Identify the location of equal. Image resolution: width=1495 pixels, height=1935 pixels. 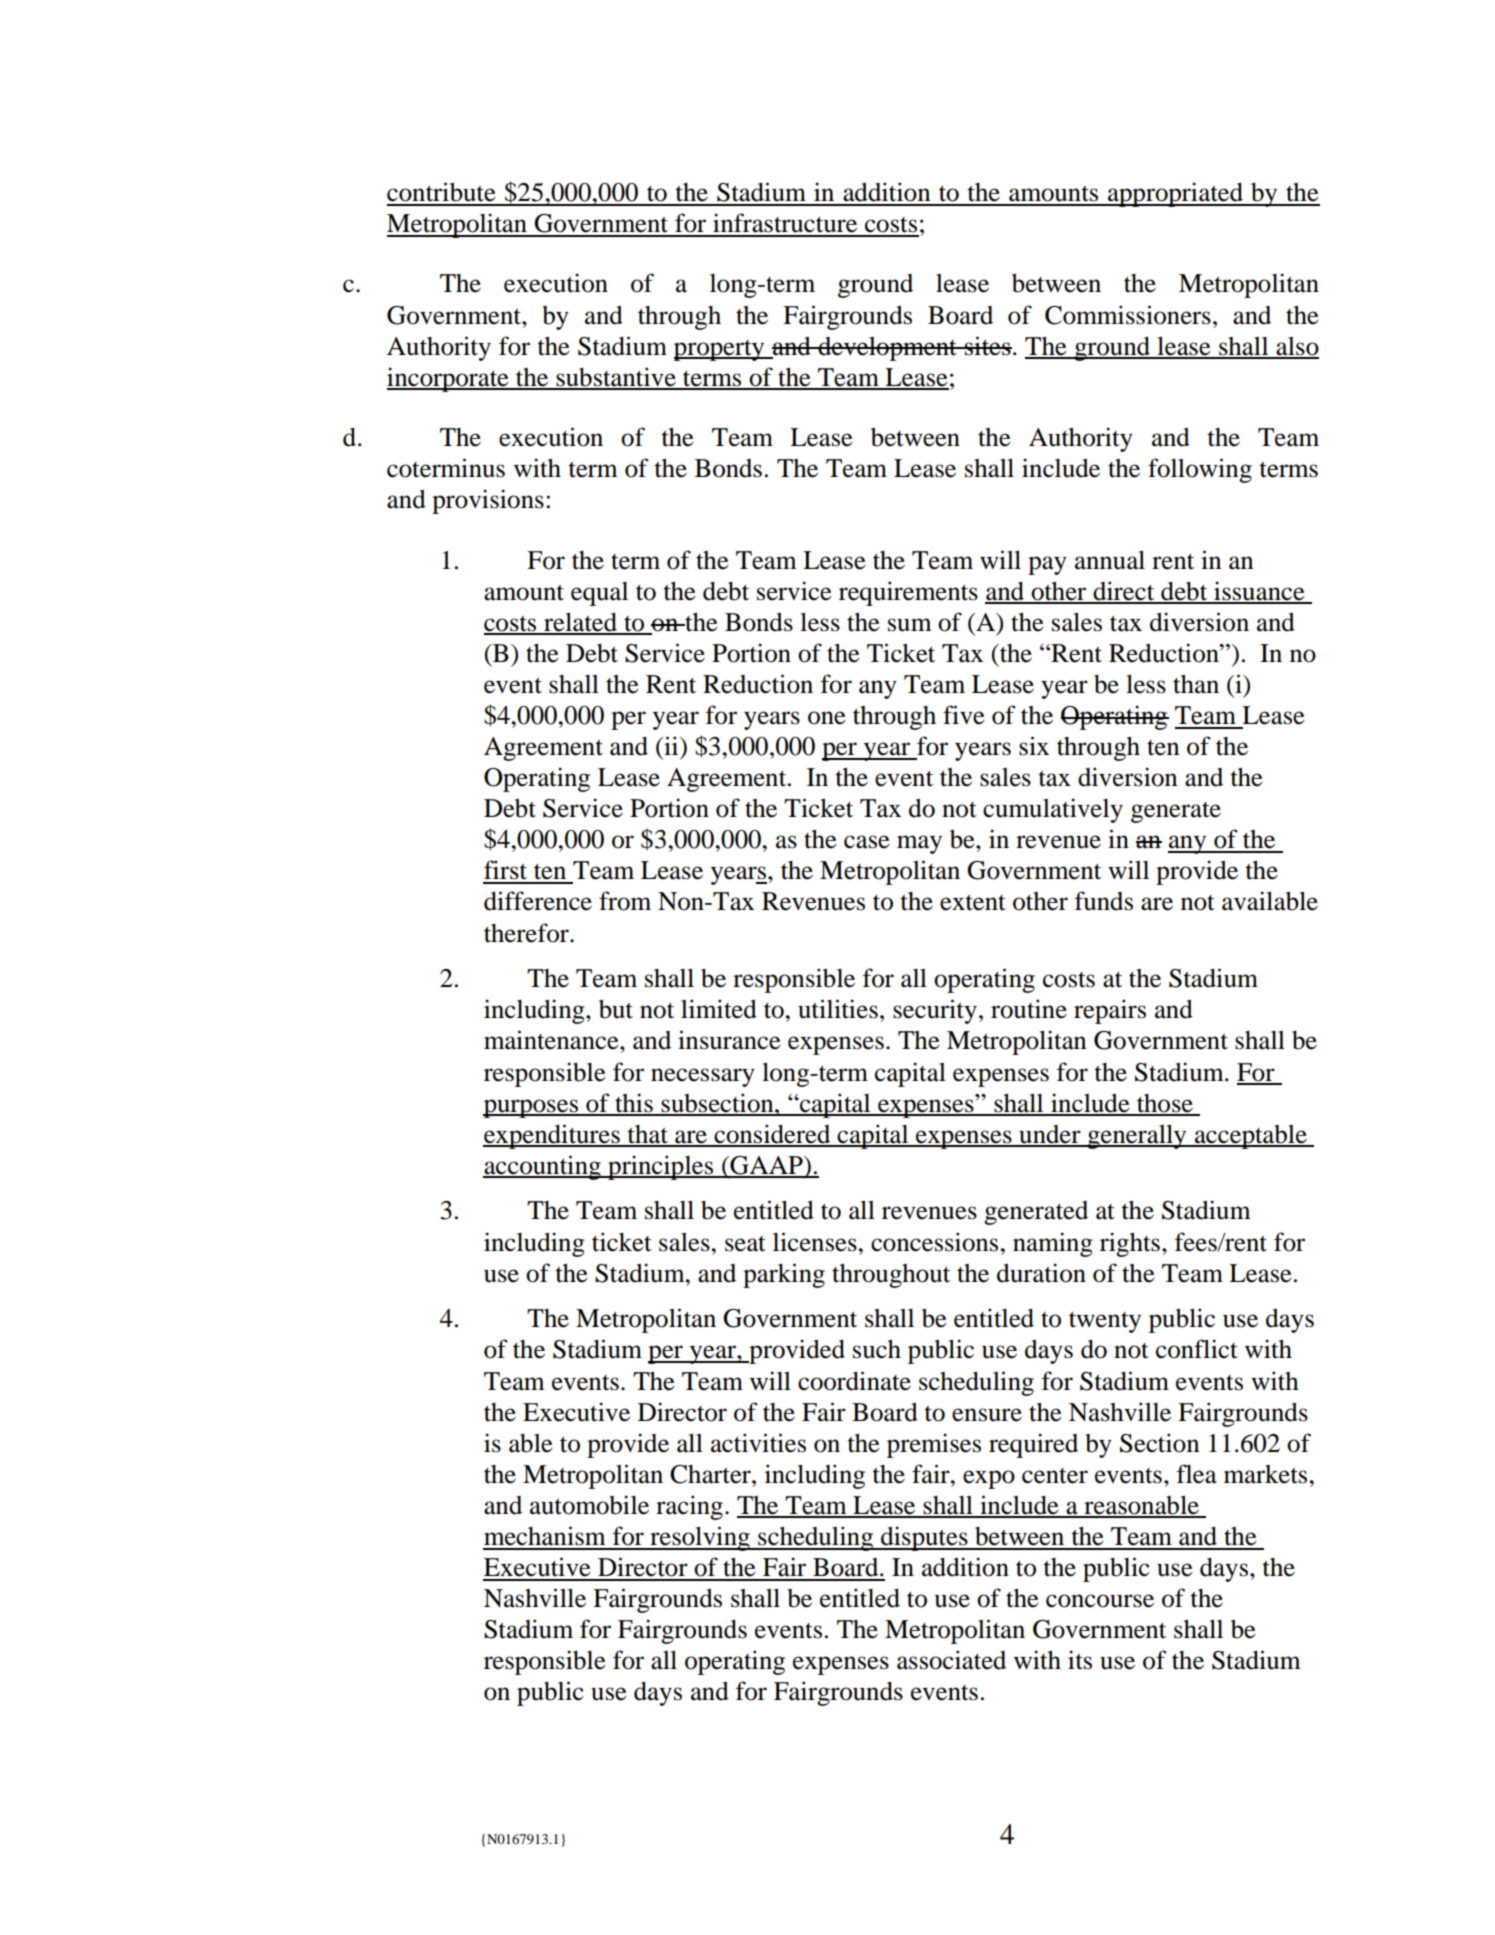
(599, 594).
